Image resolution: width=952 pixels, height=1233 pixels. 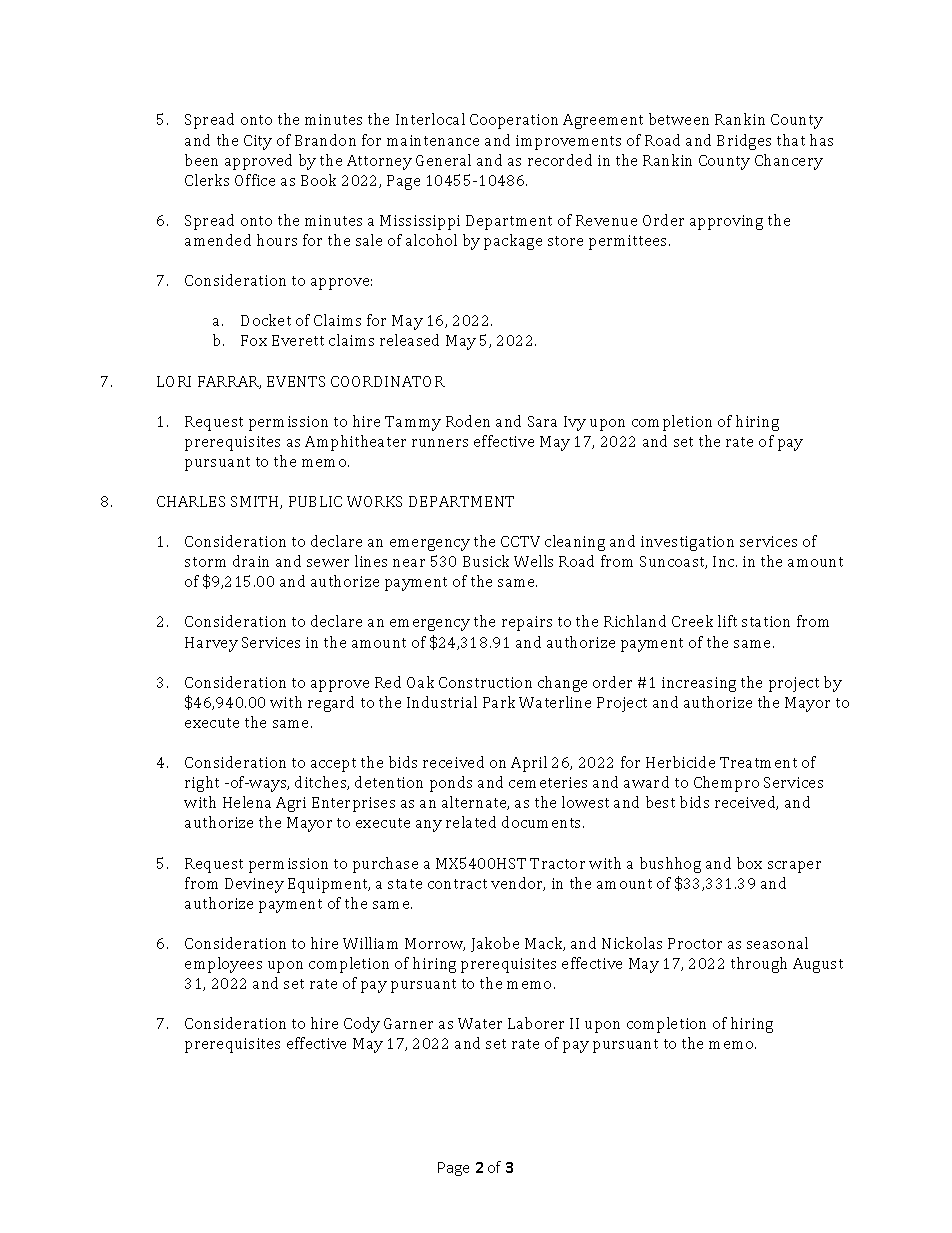 What do you see at coordinates (223, 965) in the image?
I see `employees` at bounding box center [223, 965].
